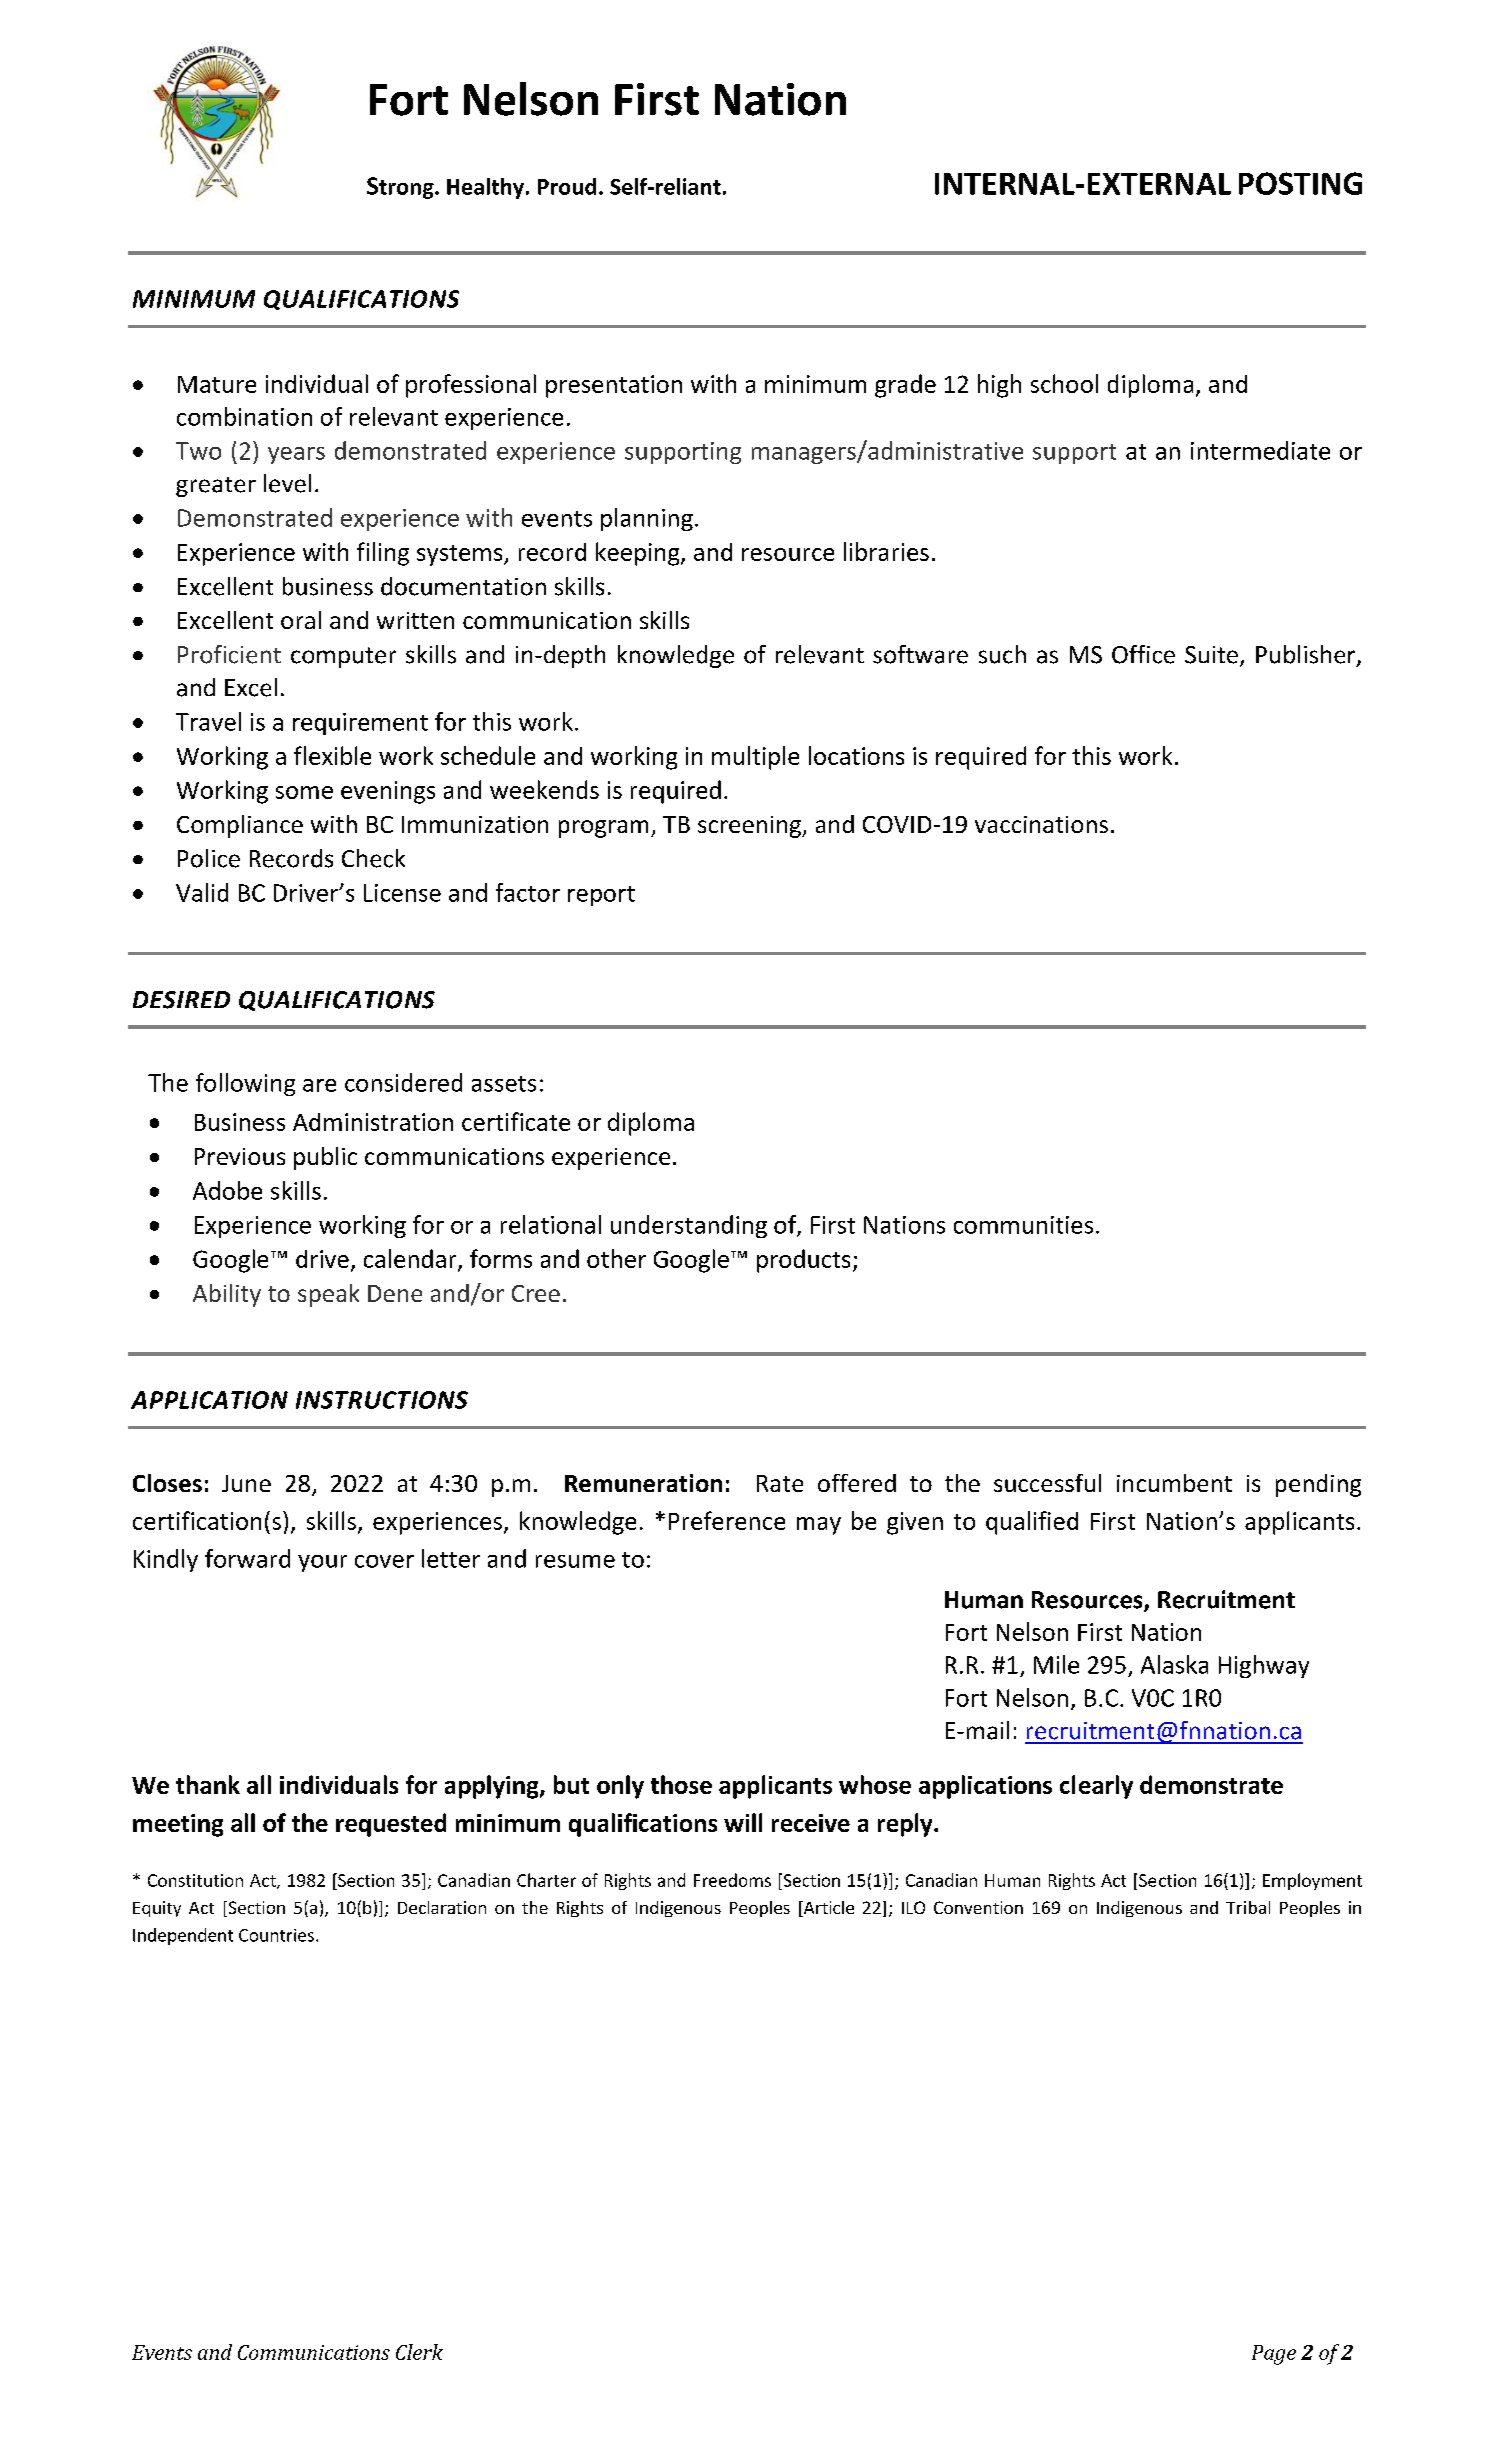  Describe the element at coordinates (755, 758) in the screenshot. I see `multiple` at that location.
